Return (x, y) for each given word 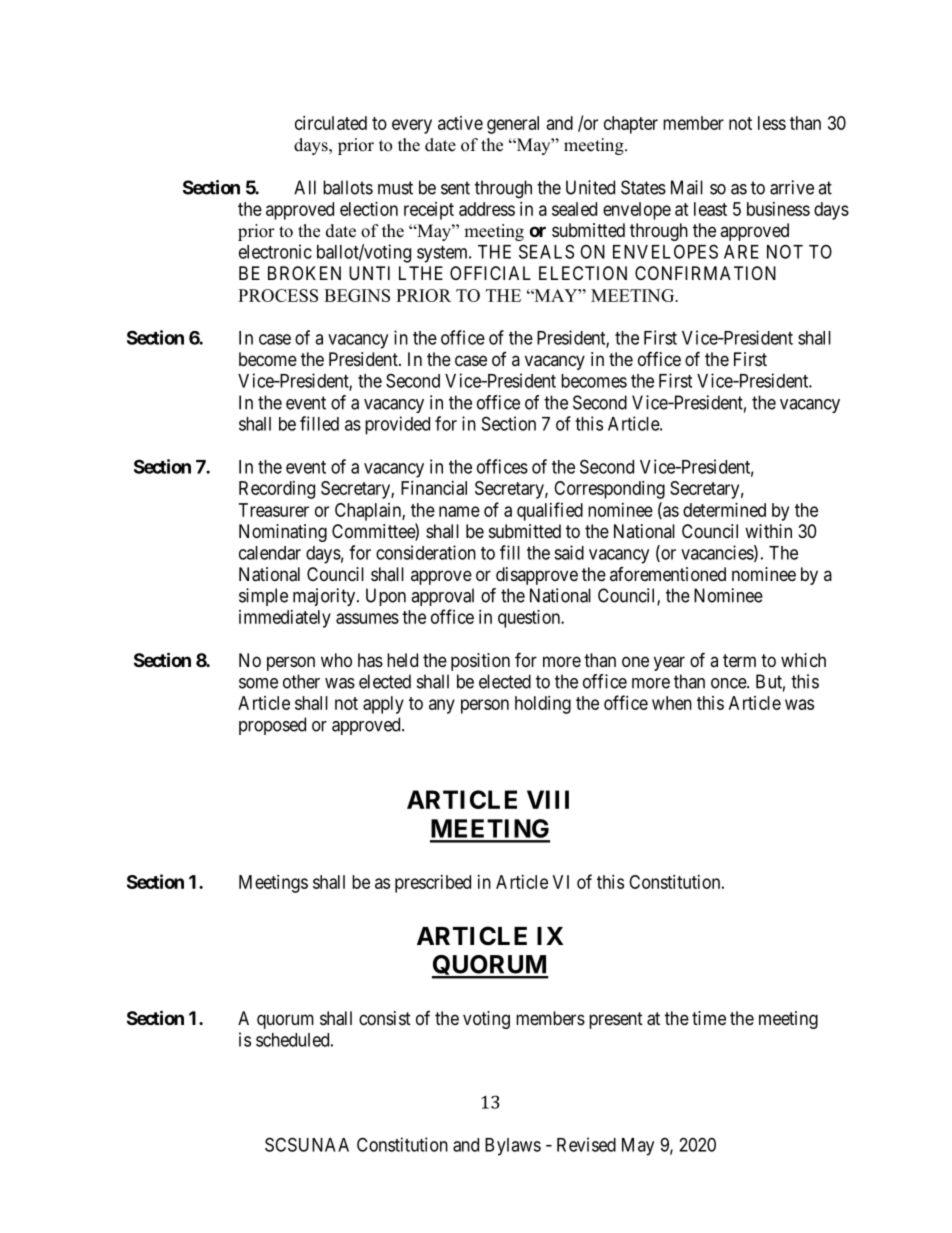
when (672, 703)
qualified (550, 511)
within (768, 531)
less (772, 123)
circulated (331, 123)
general (513, 125)
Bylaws (513, 1147)
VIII (548, 799)
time (709, 1018)
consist (385, 1018)
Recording (277, 490)
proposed (272, 726)
